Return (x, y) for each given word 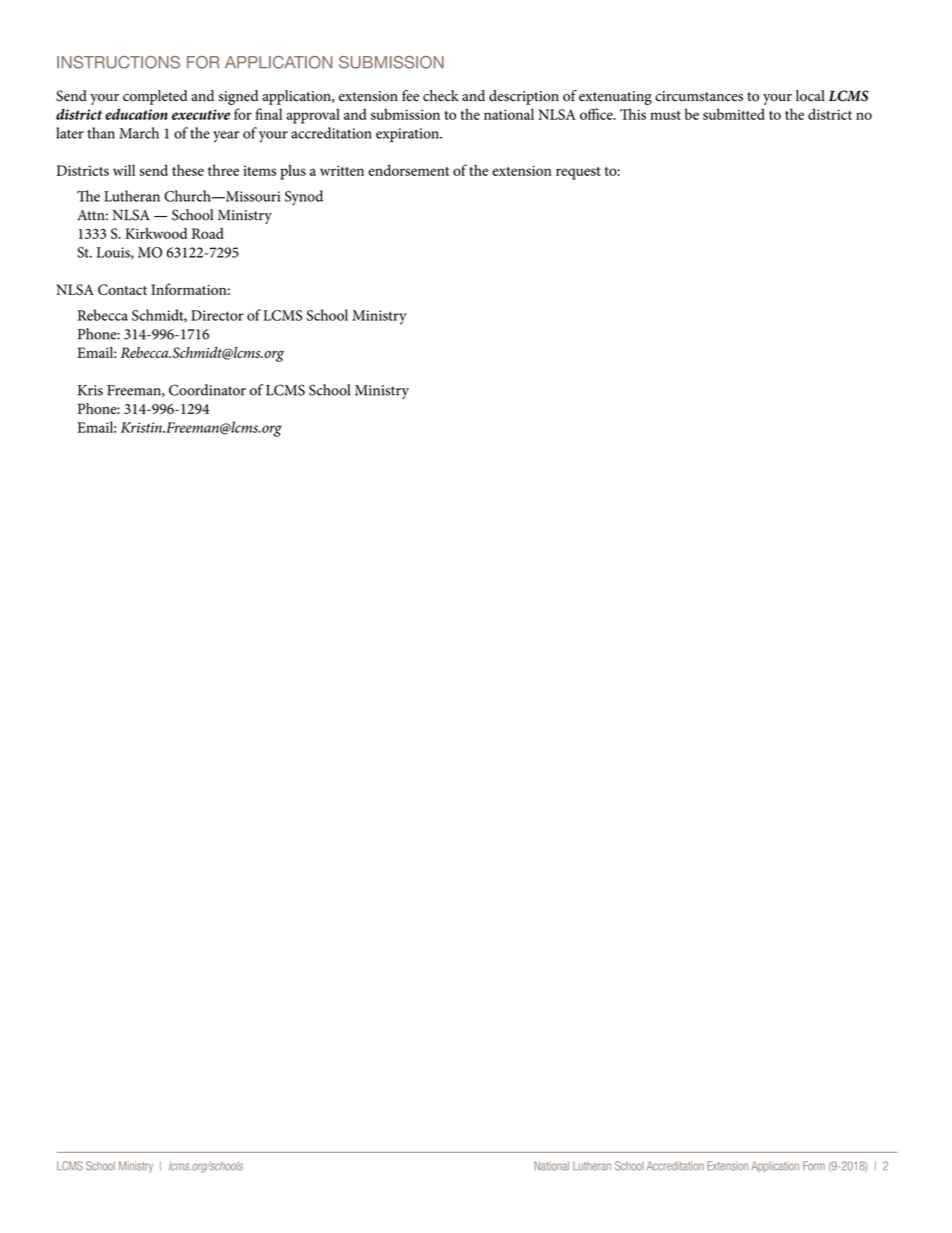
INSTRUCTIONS (118, 62)
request (578, 173)
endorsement (408, 170)
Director (217, 315)
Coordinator (207, 390)
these (188, 170)
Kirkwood (156, 233)
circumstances (699, 96)
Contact (122, 289)
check (441, 95)
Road (208, 233)
